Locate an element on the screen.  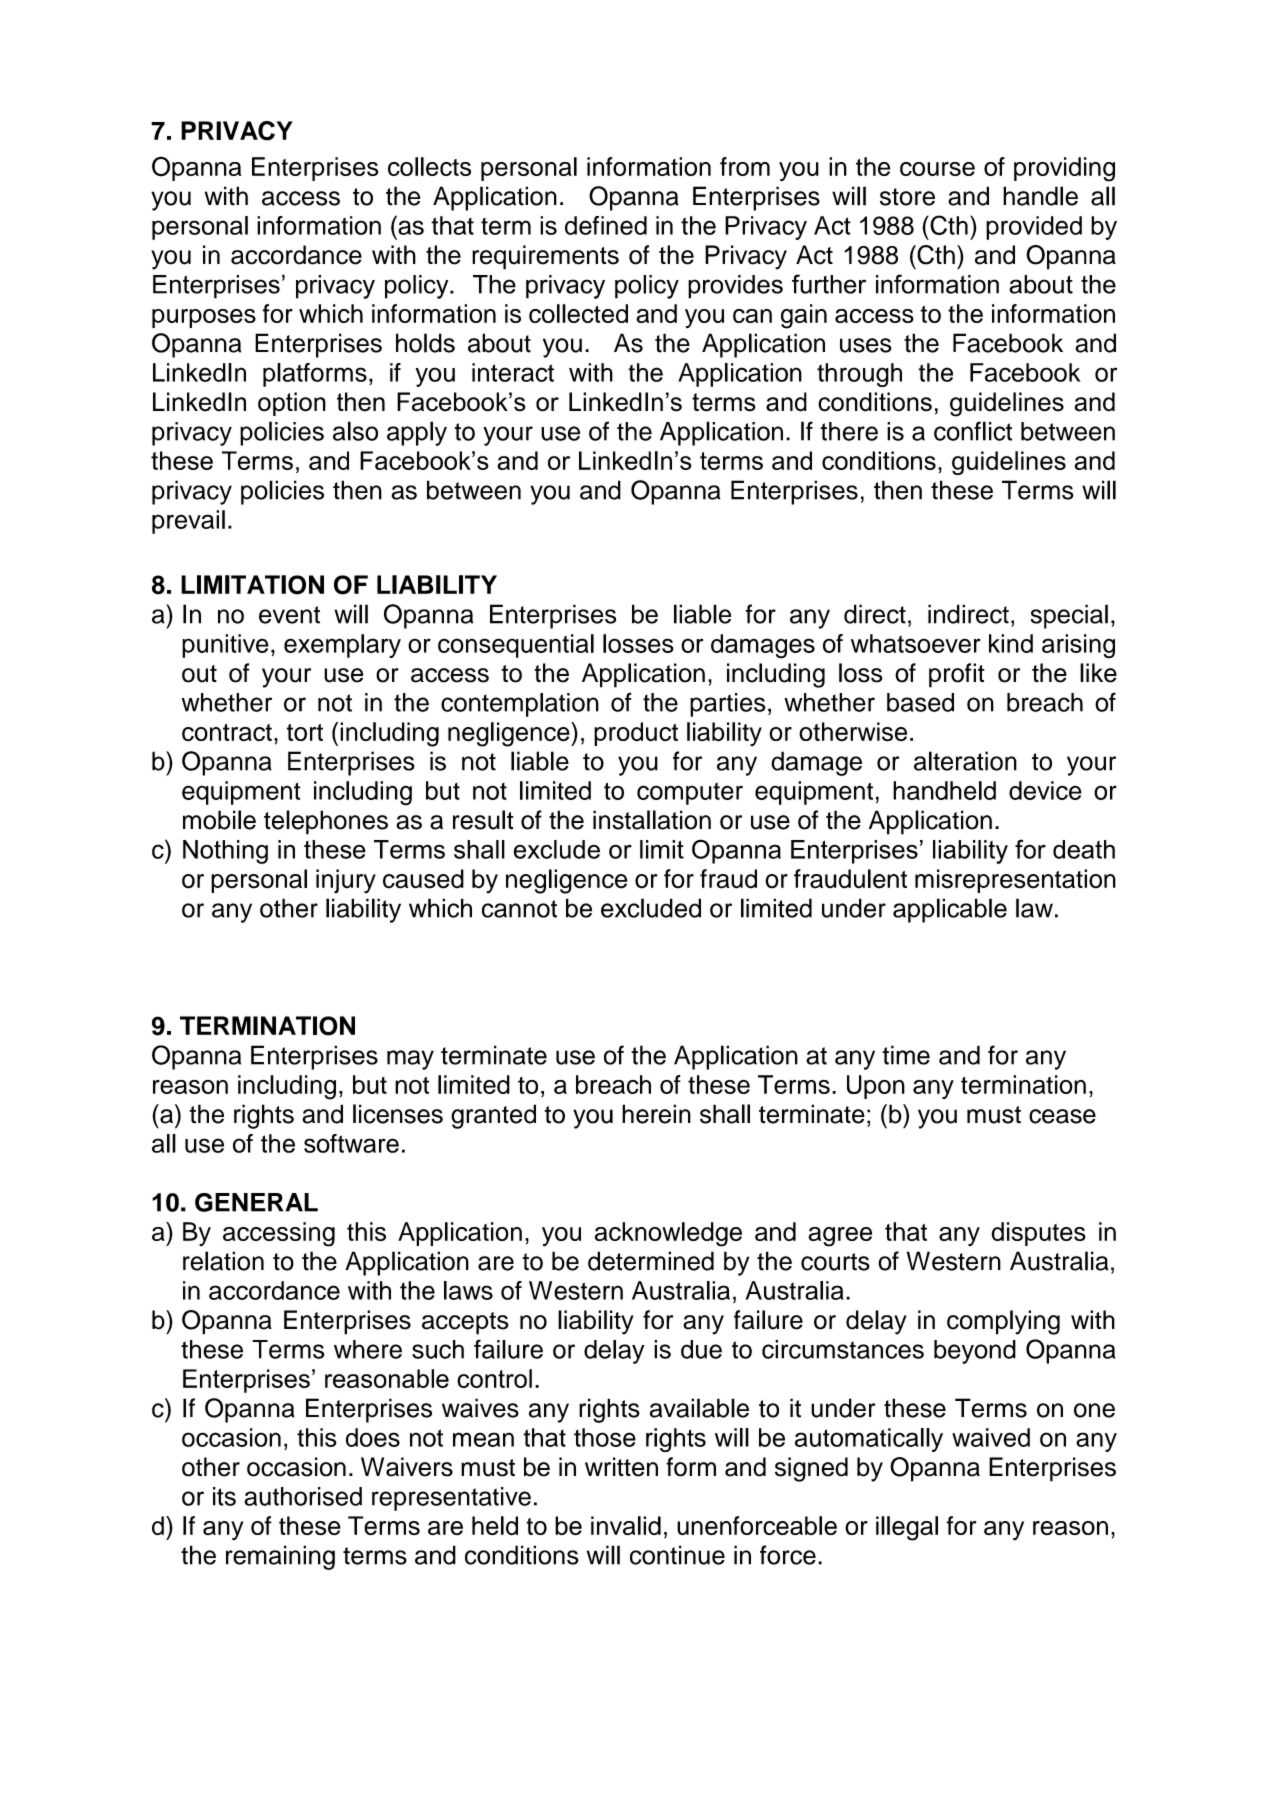
authorised is located at coordinates (303, 1496).
